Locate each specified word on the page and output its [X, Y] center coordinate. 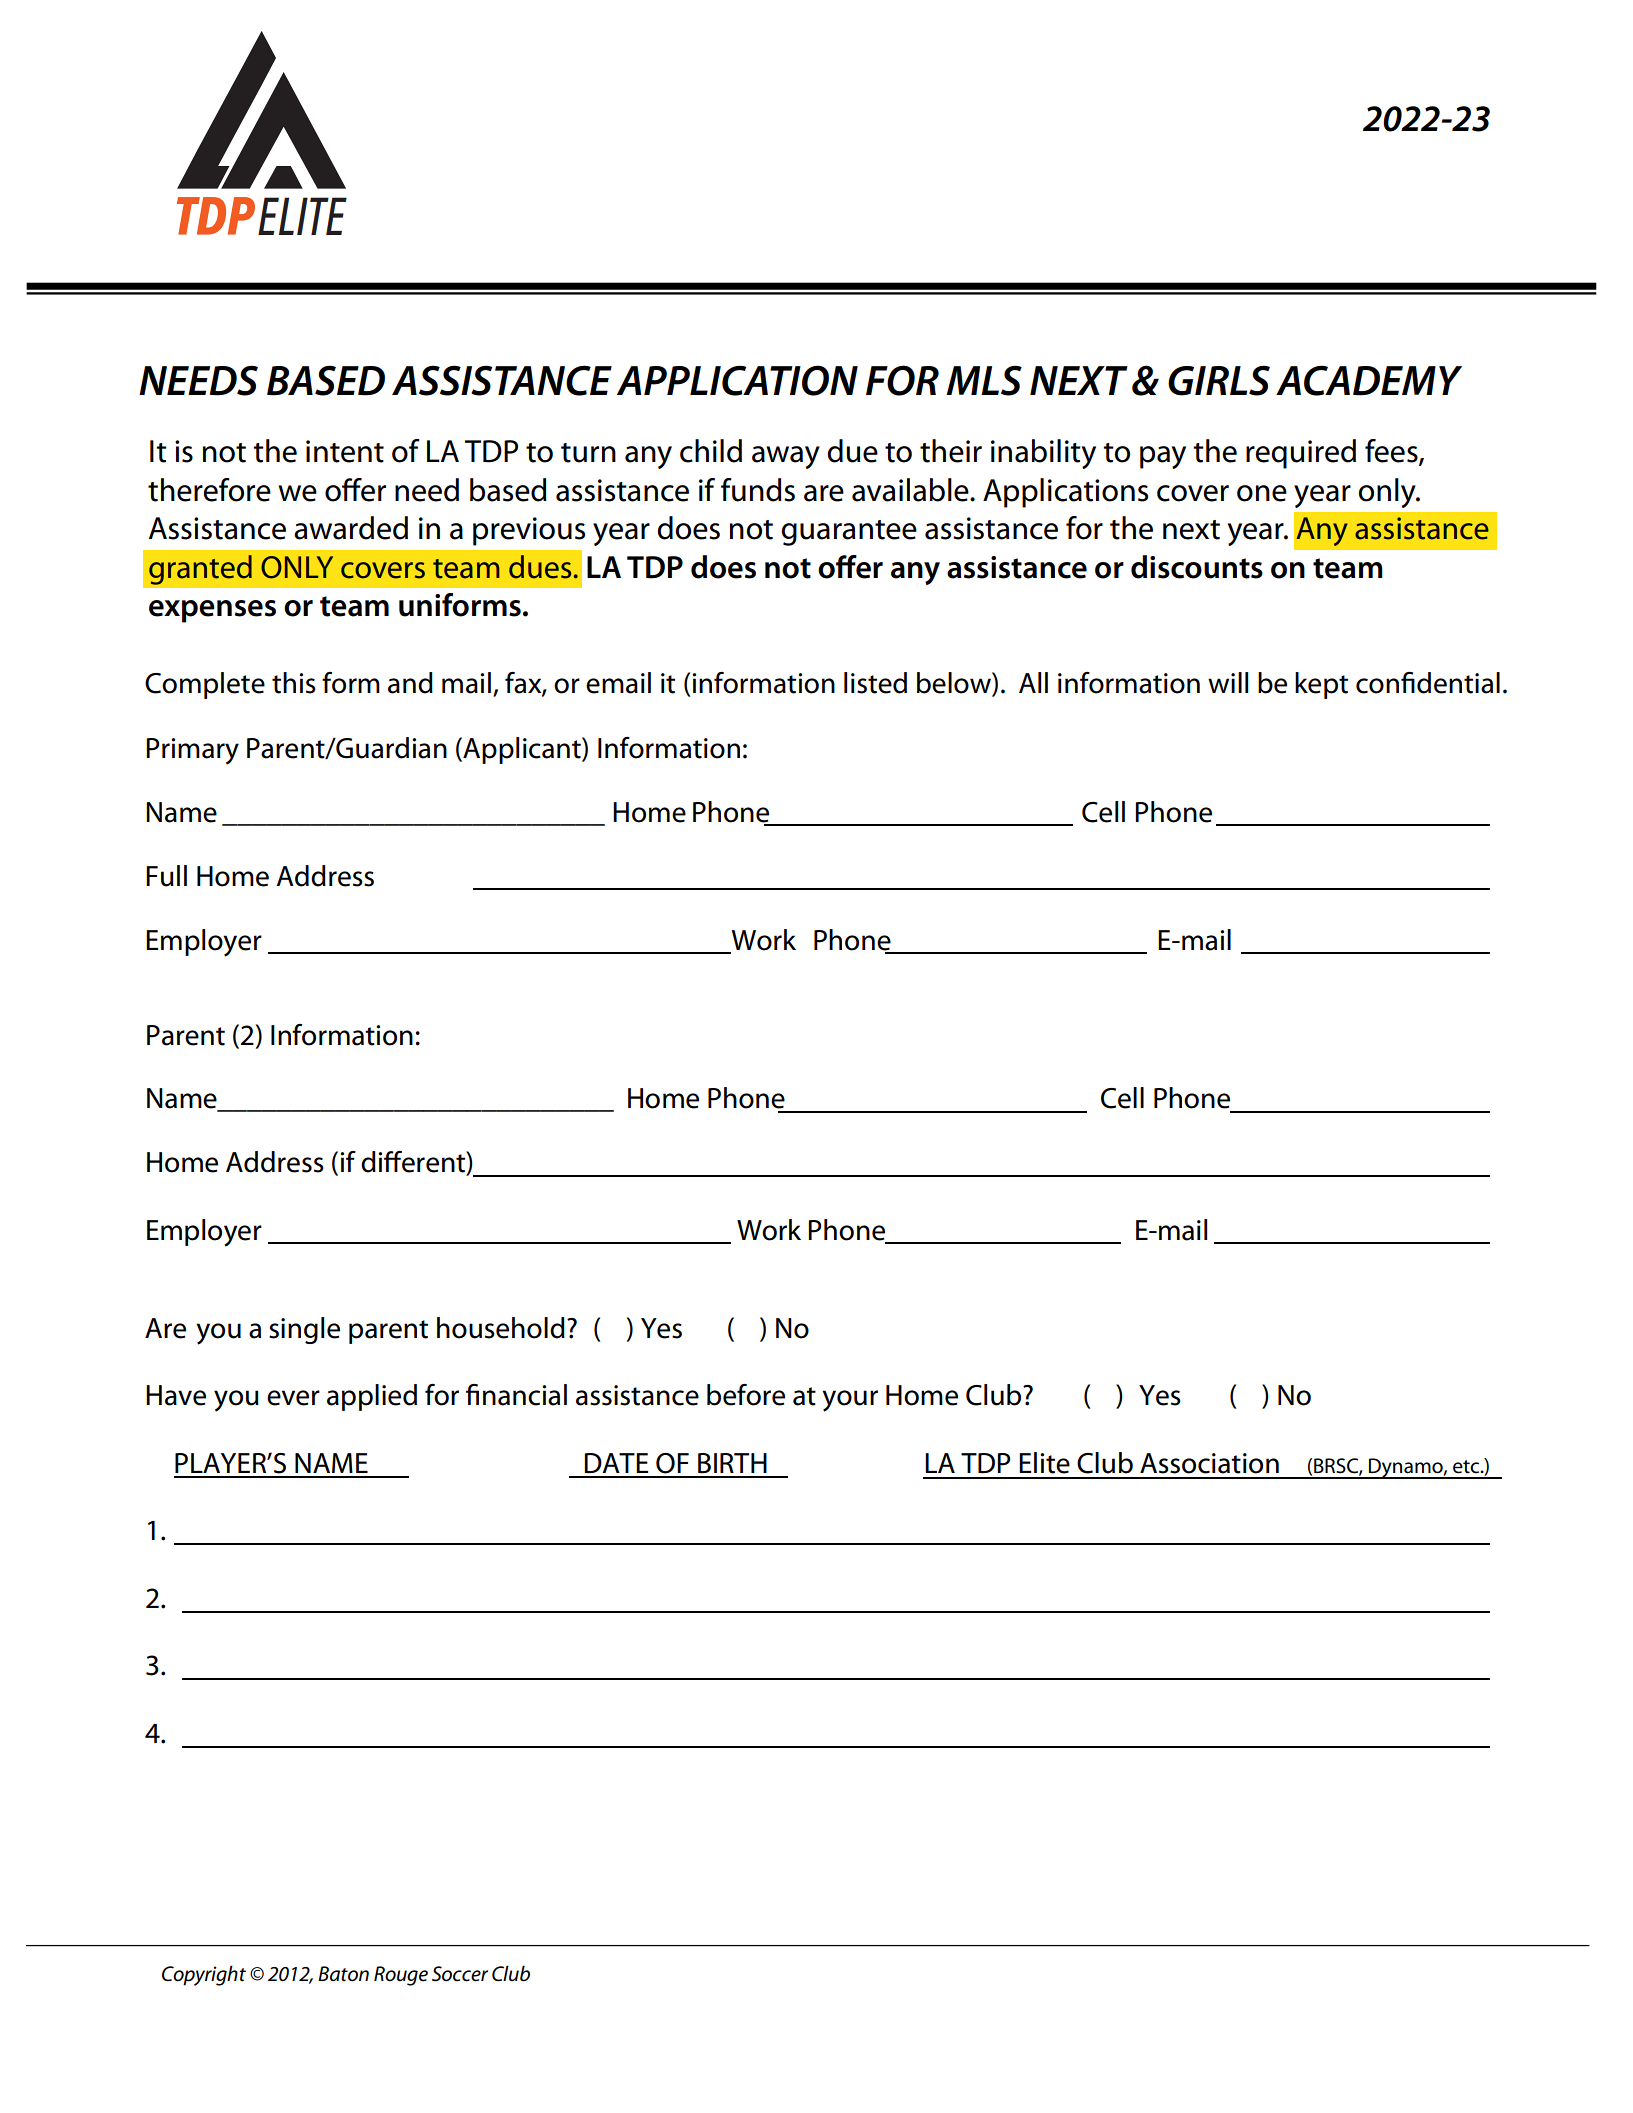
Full [166, 876]
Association [1209, 1463]
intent [345, 451]
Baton [343, 1974]
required [1301, 454]
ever [293, 1398]
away [786, 457]
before [746, 1395]
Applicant [522, 750]
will [1228, 682]
